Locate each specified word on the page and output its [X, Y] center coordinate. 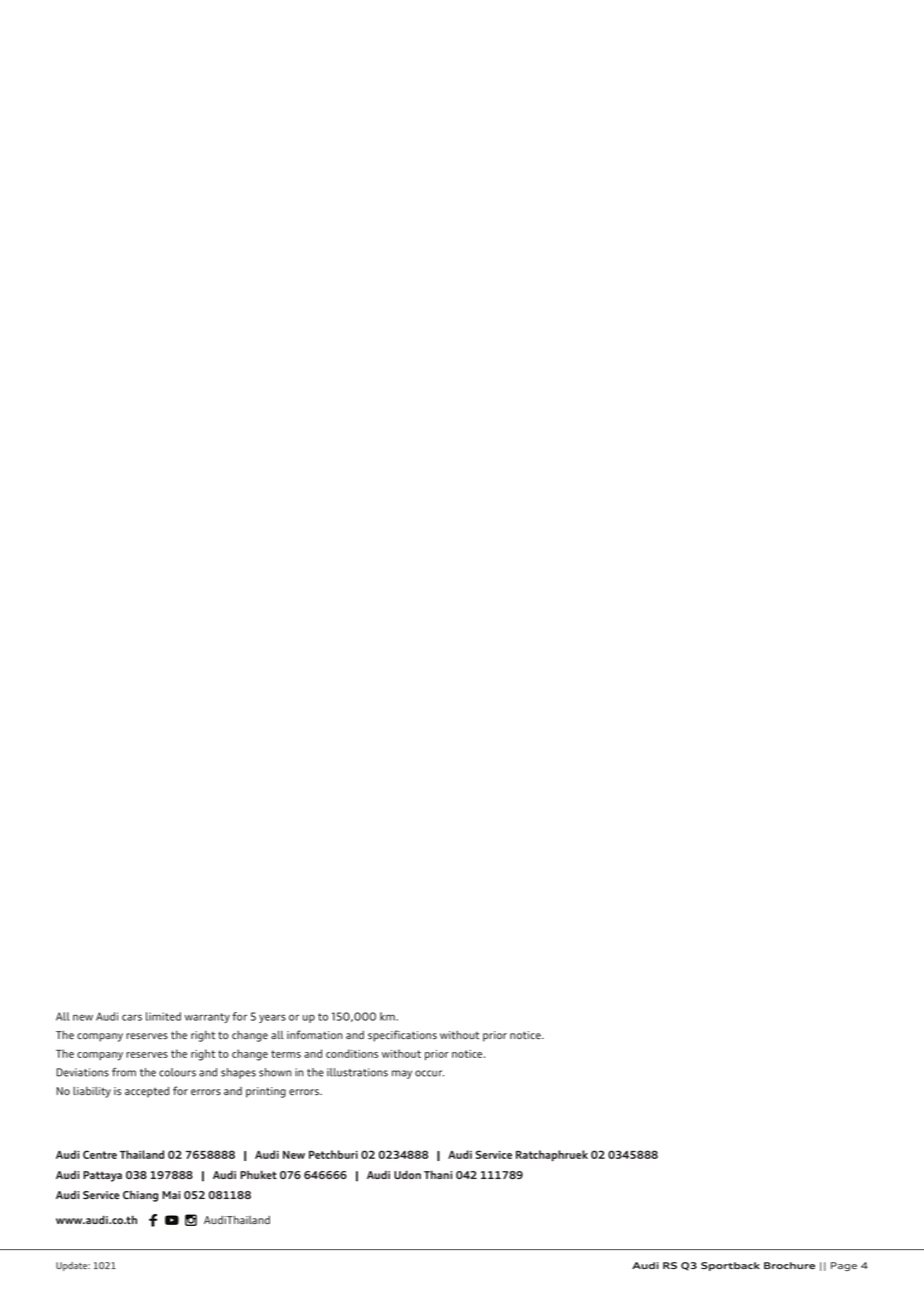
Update [73, 1266]
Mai [171, 1195]
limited [163, 1016]
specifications [402, 1036]
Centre [100, 1154]
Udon [407, 1174]
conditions [352, 1053]
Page [844, 1266]
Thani [438, 1174]
